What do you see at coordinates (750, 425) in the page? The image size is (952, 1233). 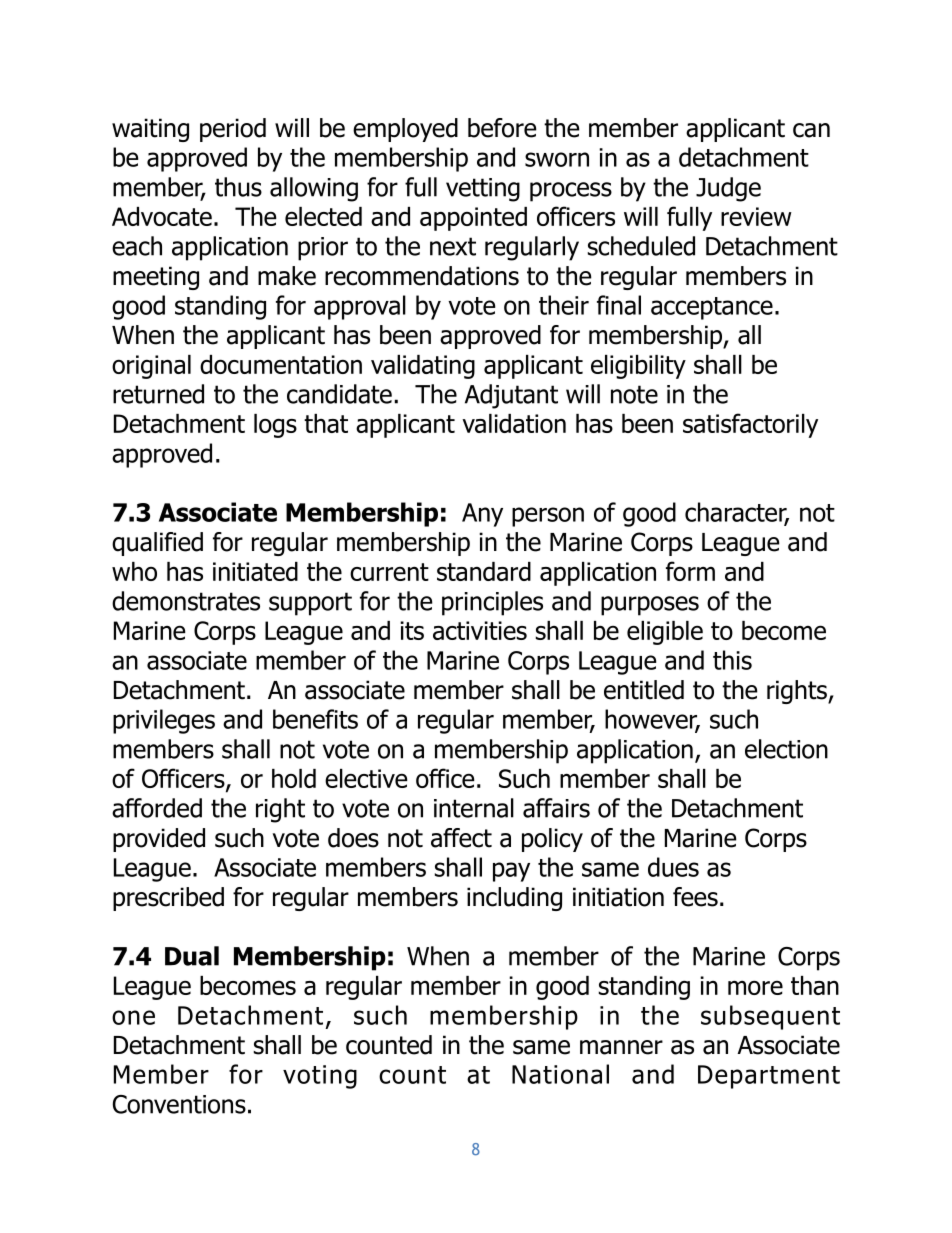 I see `satisfactorily` at bounding box center [750, 425].
